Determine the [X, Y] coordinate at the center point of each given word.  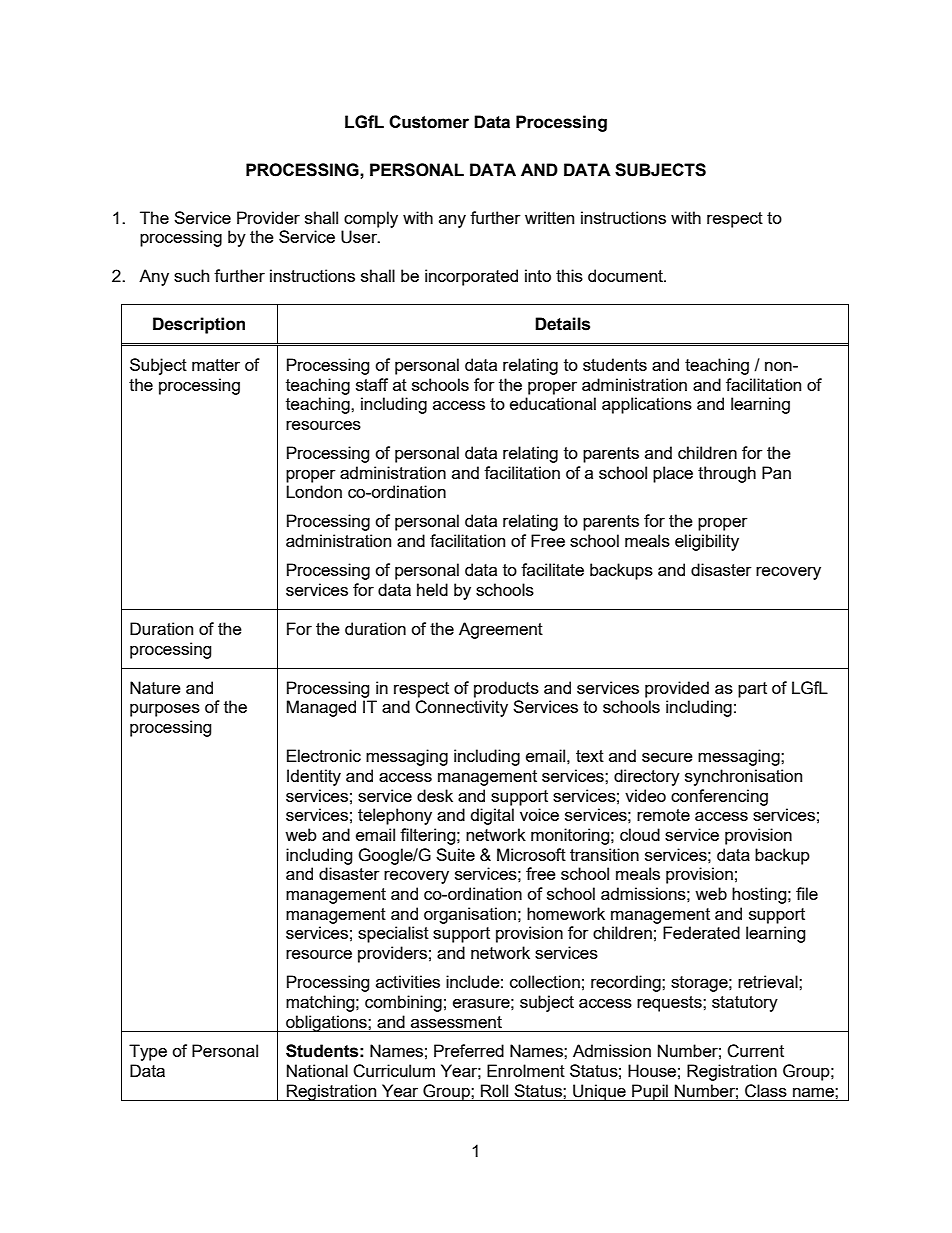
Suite [455, 854]
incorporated [471, 277]
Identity [314, 777]
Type [148, 1052]
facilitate [552, 569]
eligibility [707, 542]
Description [199, 325]
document [626, 275]
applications [647, 405]
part [752, 690]
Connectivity [461, 708]
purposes [165, 710]
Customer [429, 122]
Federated [701, 932]
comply [371, 219]
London [314, 491]
